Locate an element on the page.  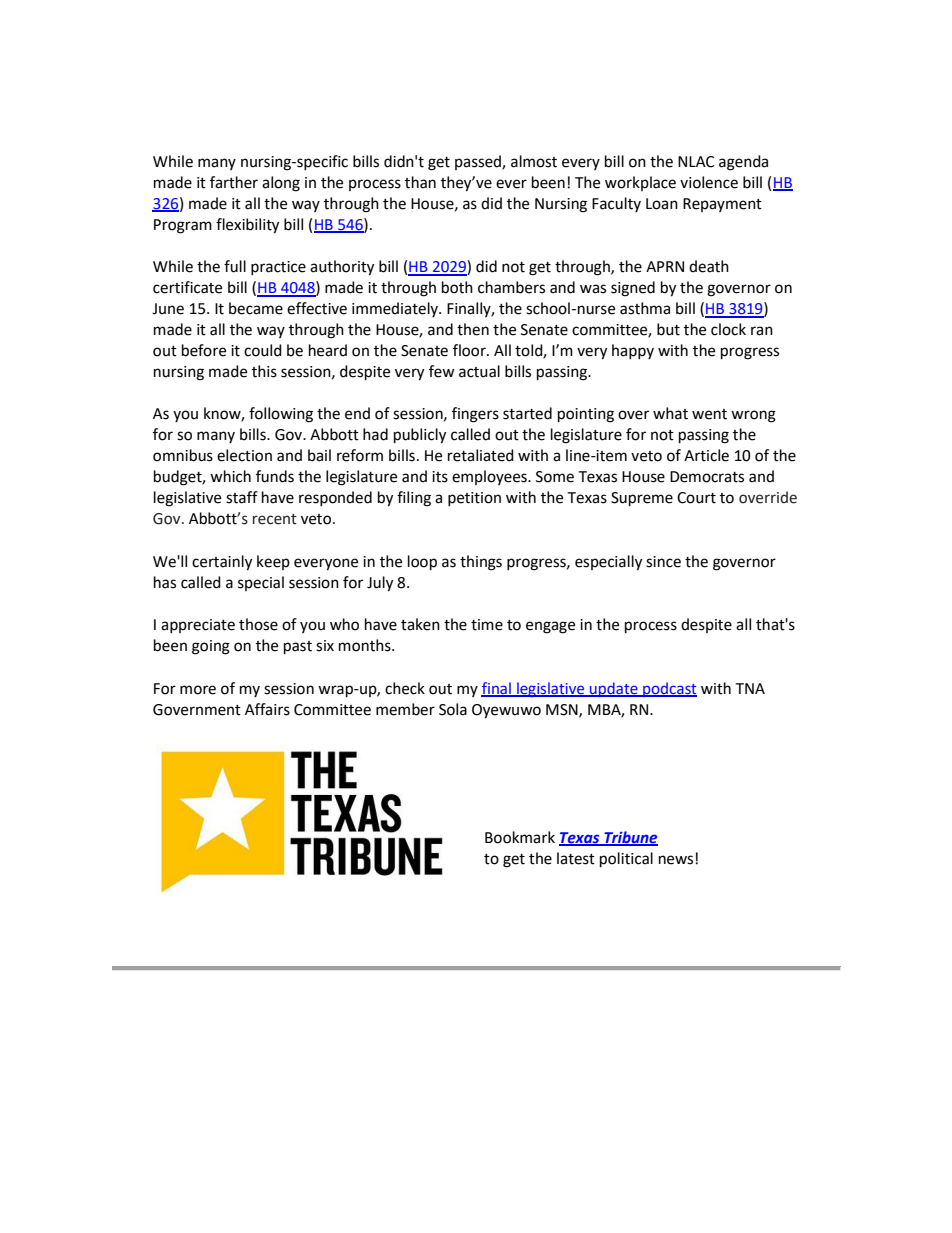
since is located at coordinates (663, 562).
